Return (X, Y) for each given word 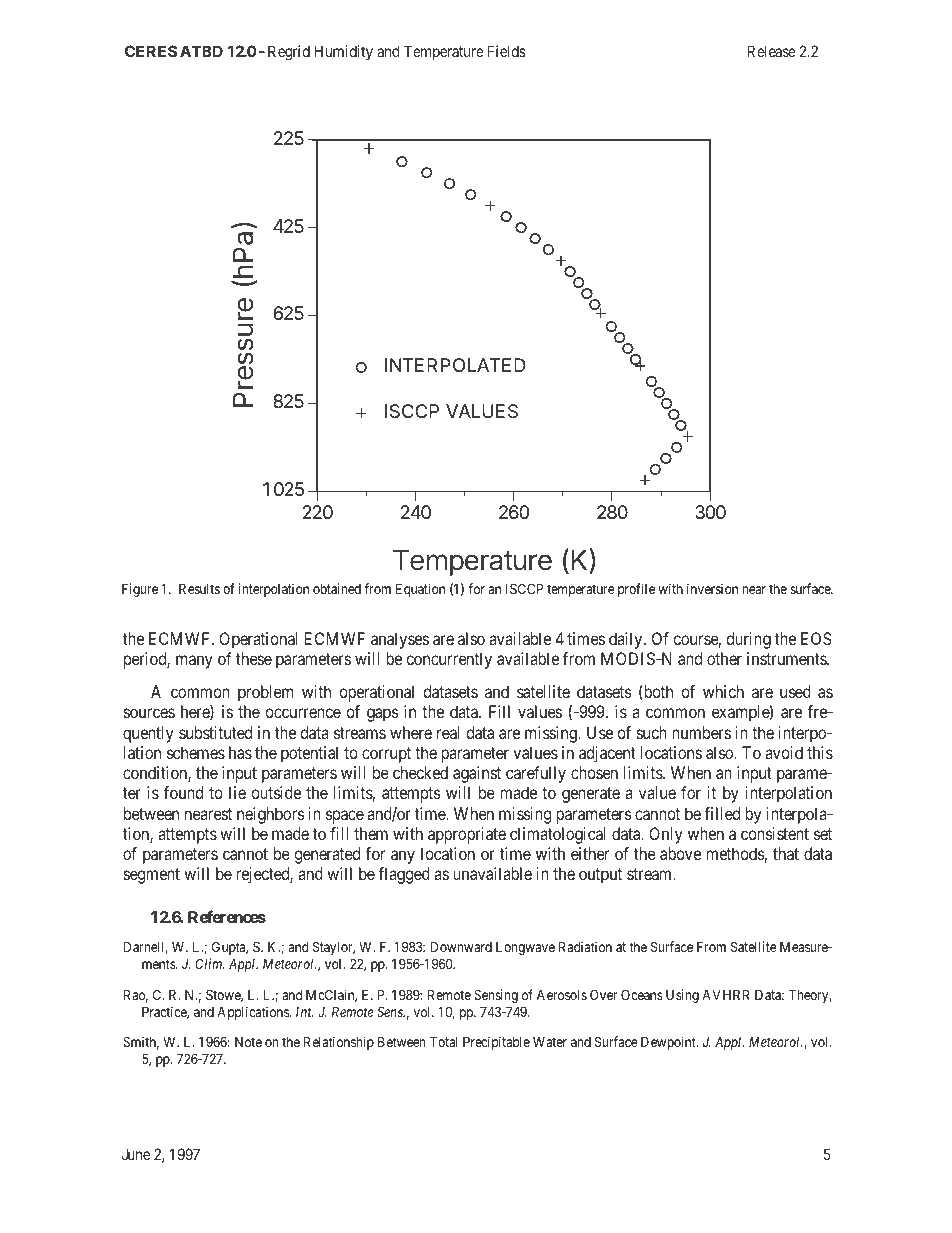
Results (199, 588)
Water (550, 1042)
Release (771, 51)
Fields (507, 51)
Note (248, 1042)
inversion (712, 588)
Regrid (289, 53)
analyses (400, 640)
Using (682, 996)
